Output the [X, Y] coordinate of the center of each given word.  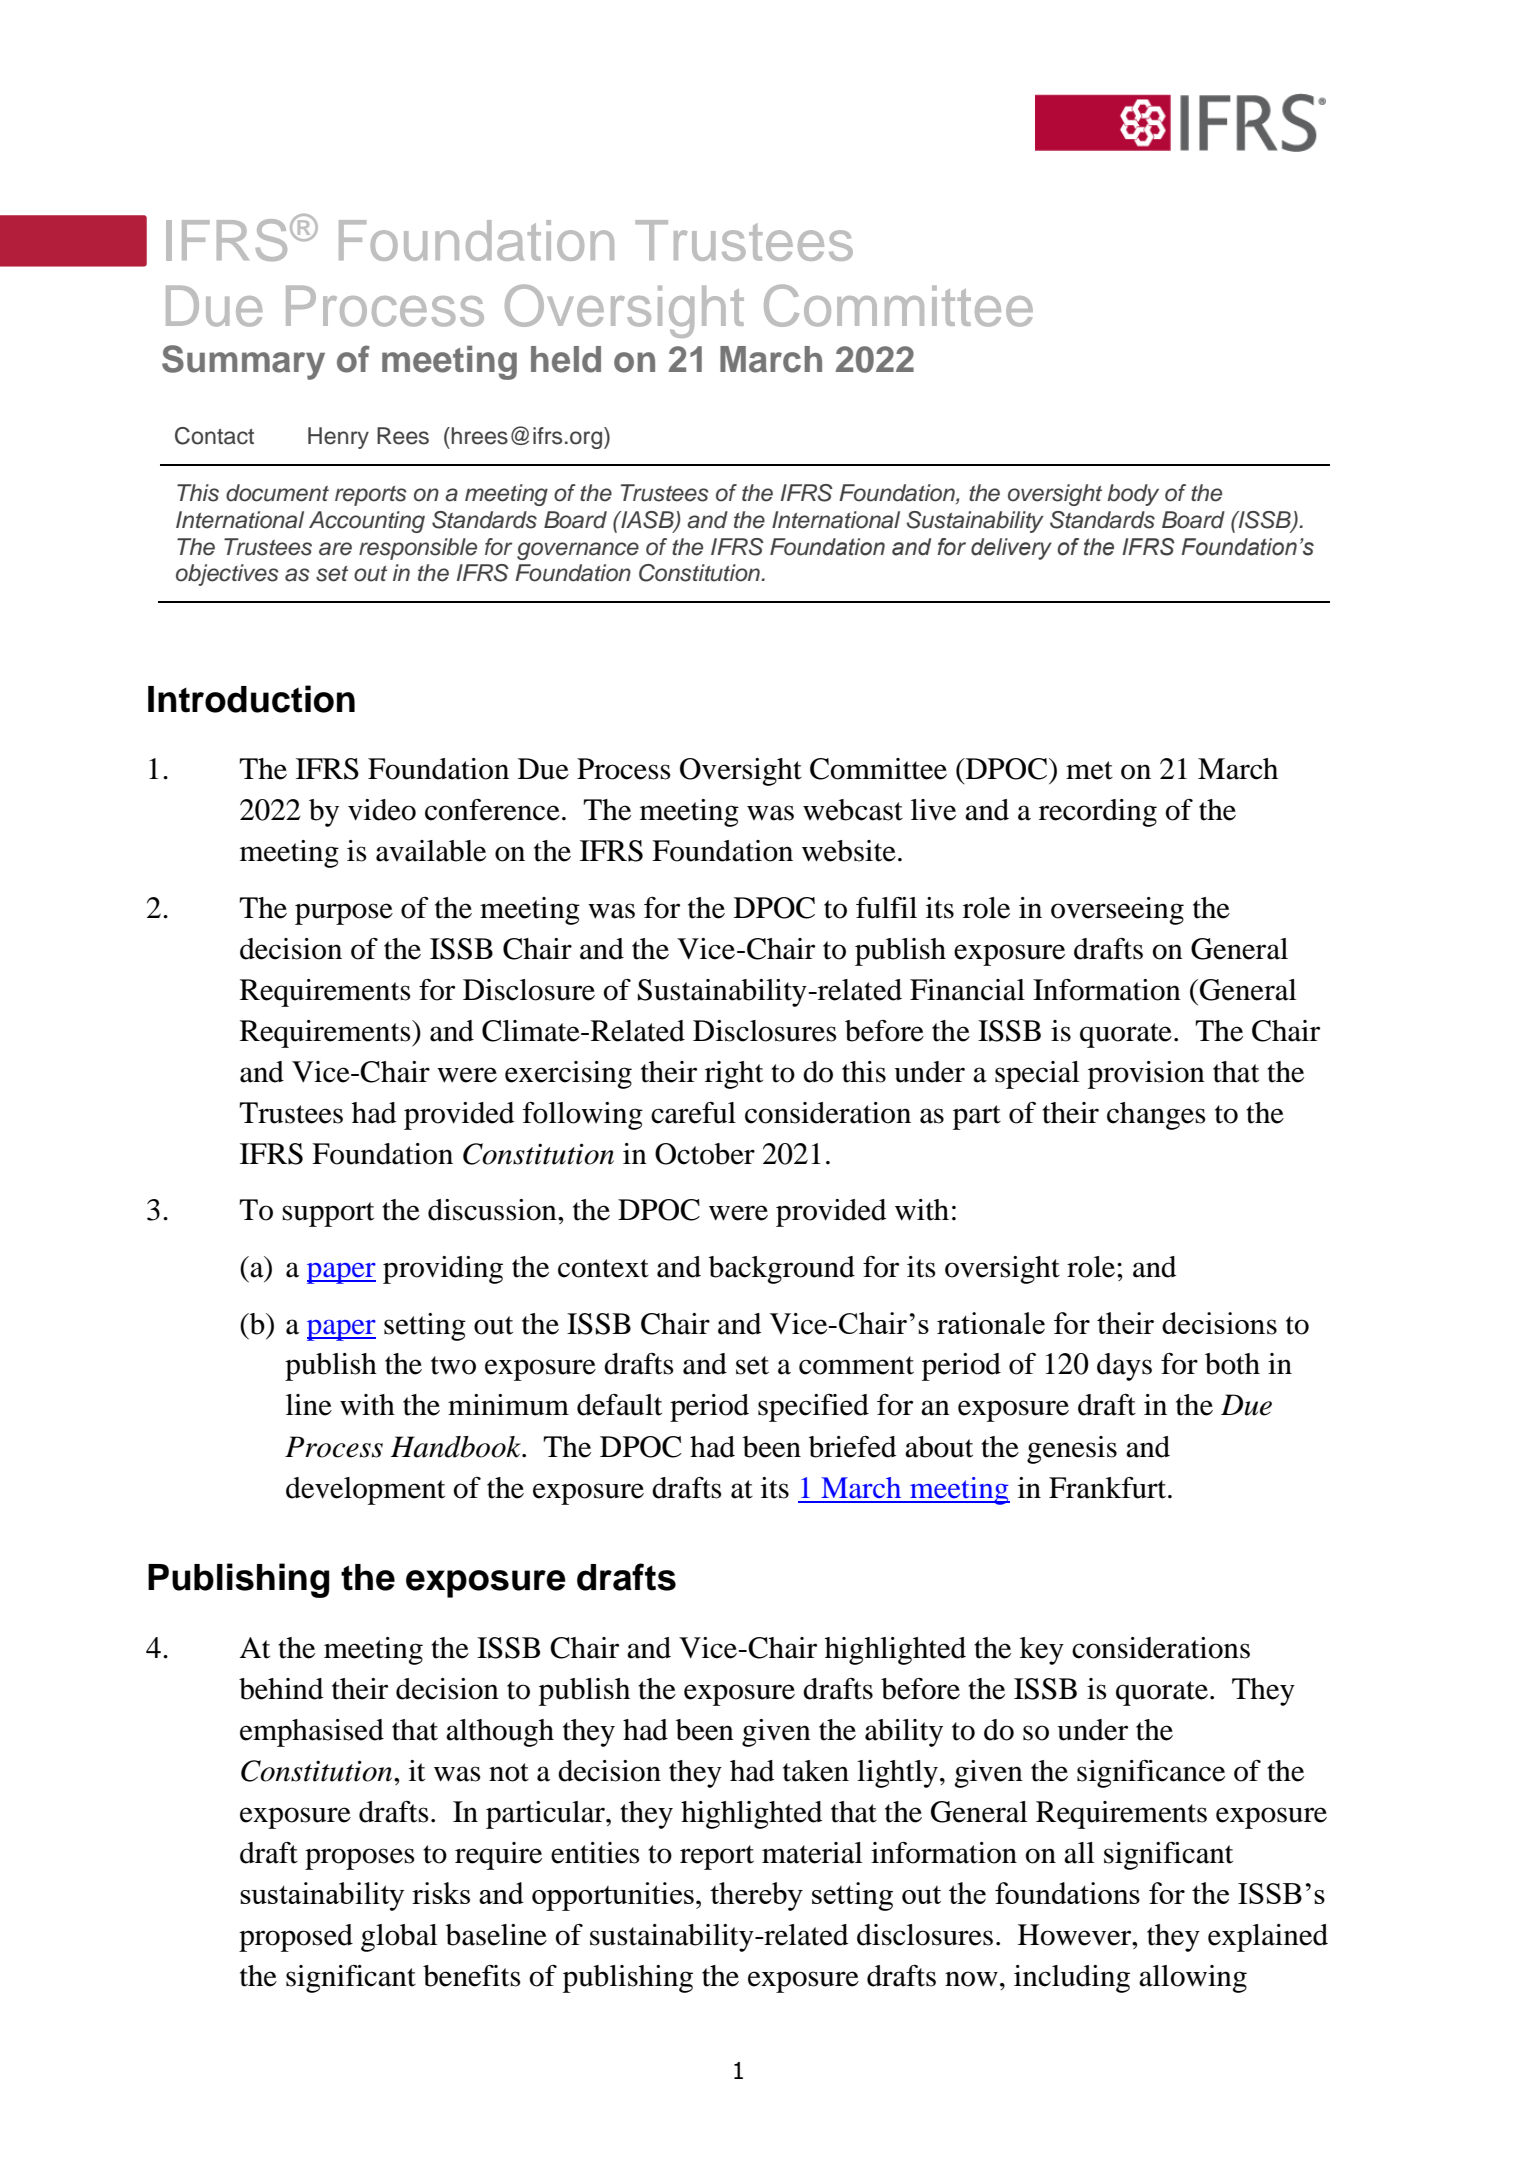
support [328, 1214]
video [382, 810]
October [705, 1154]
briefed [852, 1447]
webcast [853, 810]
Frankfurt [1109, 1488]
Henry [338, 438]
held [566, 359]
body [1133, 495]
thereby [756, 1896]
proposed [296, 1938]
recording [1098, 813]
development [365, 1491]
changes [1156, 1116]
